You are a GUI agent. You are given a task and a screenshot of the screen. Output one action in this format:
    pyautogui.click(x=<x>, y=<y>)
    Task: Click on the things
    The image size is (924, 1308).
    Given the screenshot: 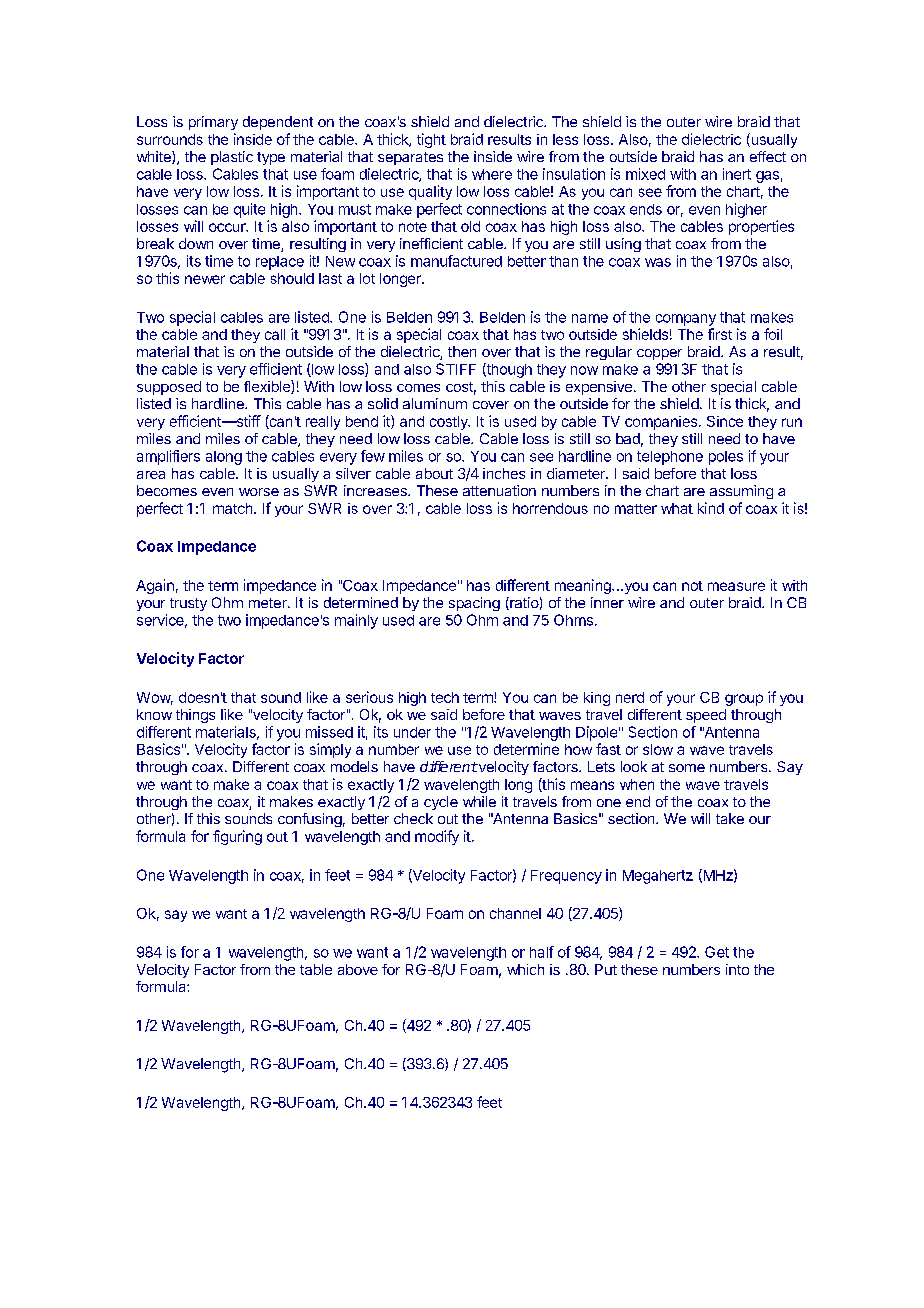 What is the action you would take?
    pyautogui.click(x=195, y=716)
